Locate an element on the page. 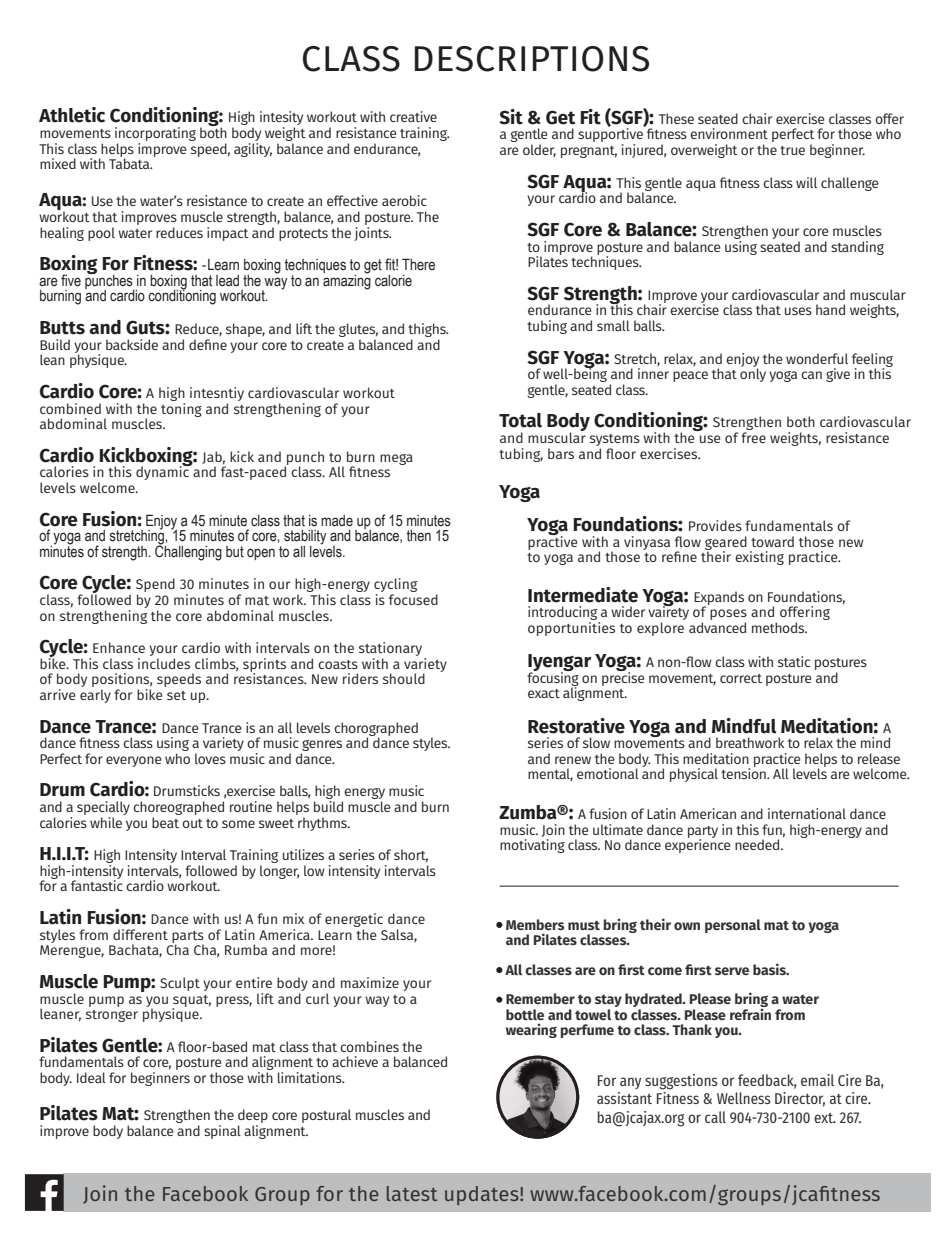  incorporating is located at coordinates (155, 134).
